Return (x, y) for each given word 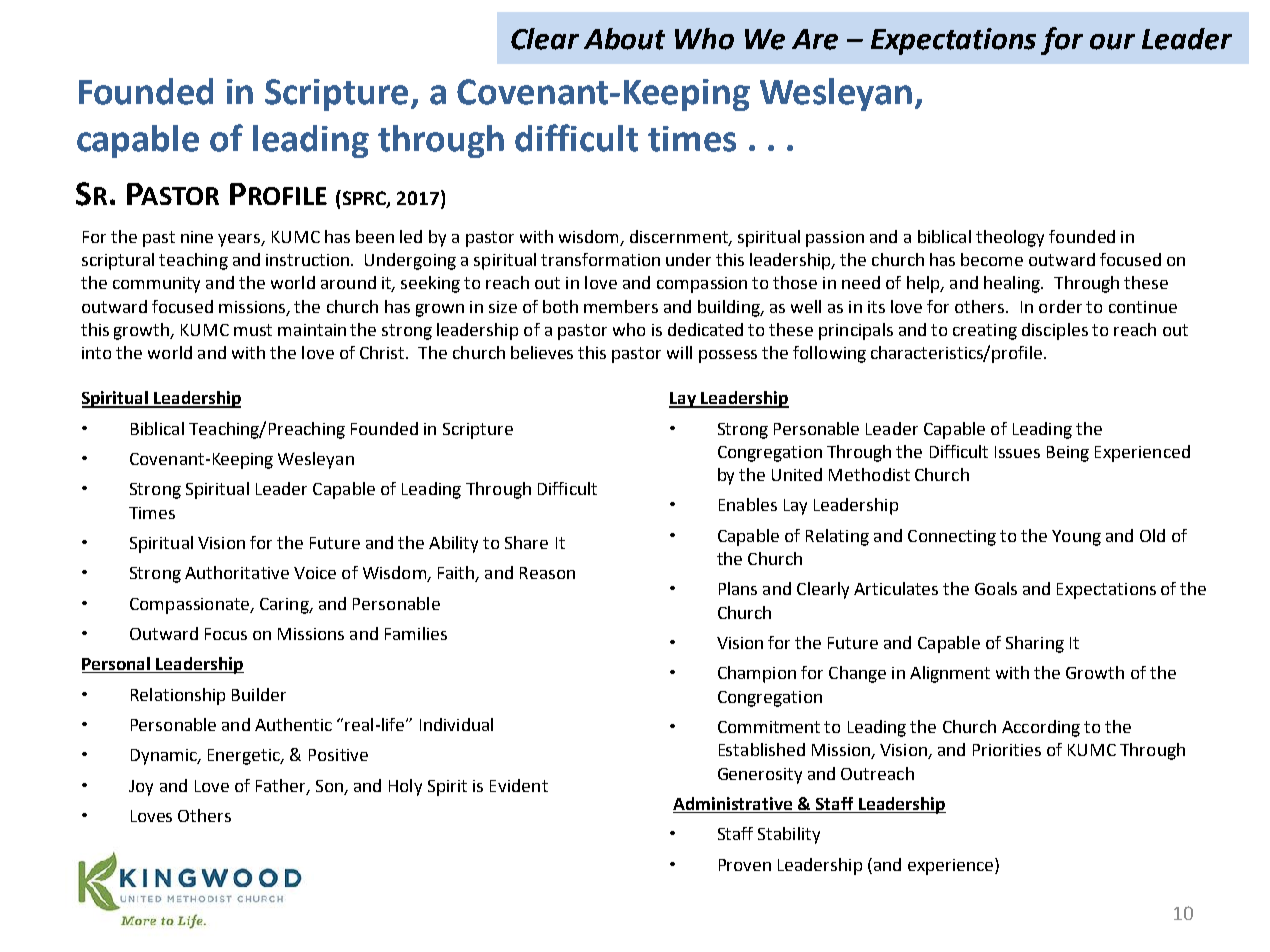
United (797, 474)
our (1112, 42)
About (624, 39)
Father (282, 786)
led (411, 236)
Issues (1017, 452)
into (96, 353)
